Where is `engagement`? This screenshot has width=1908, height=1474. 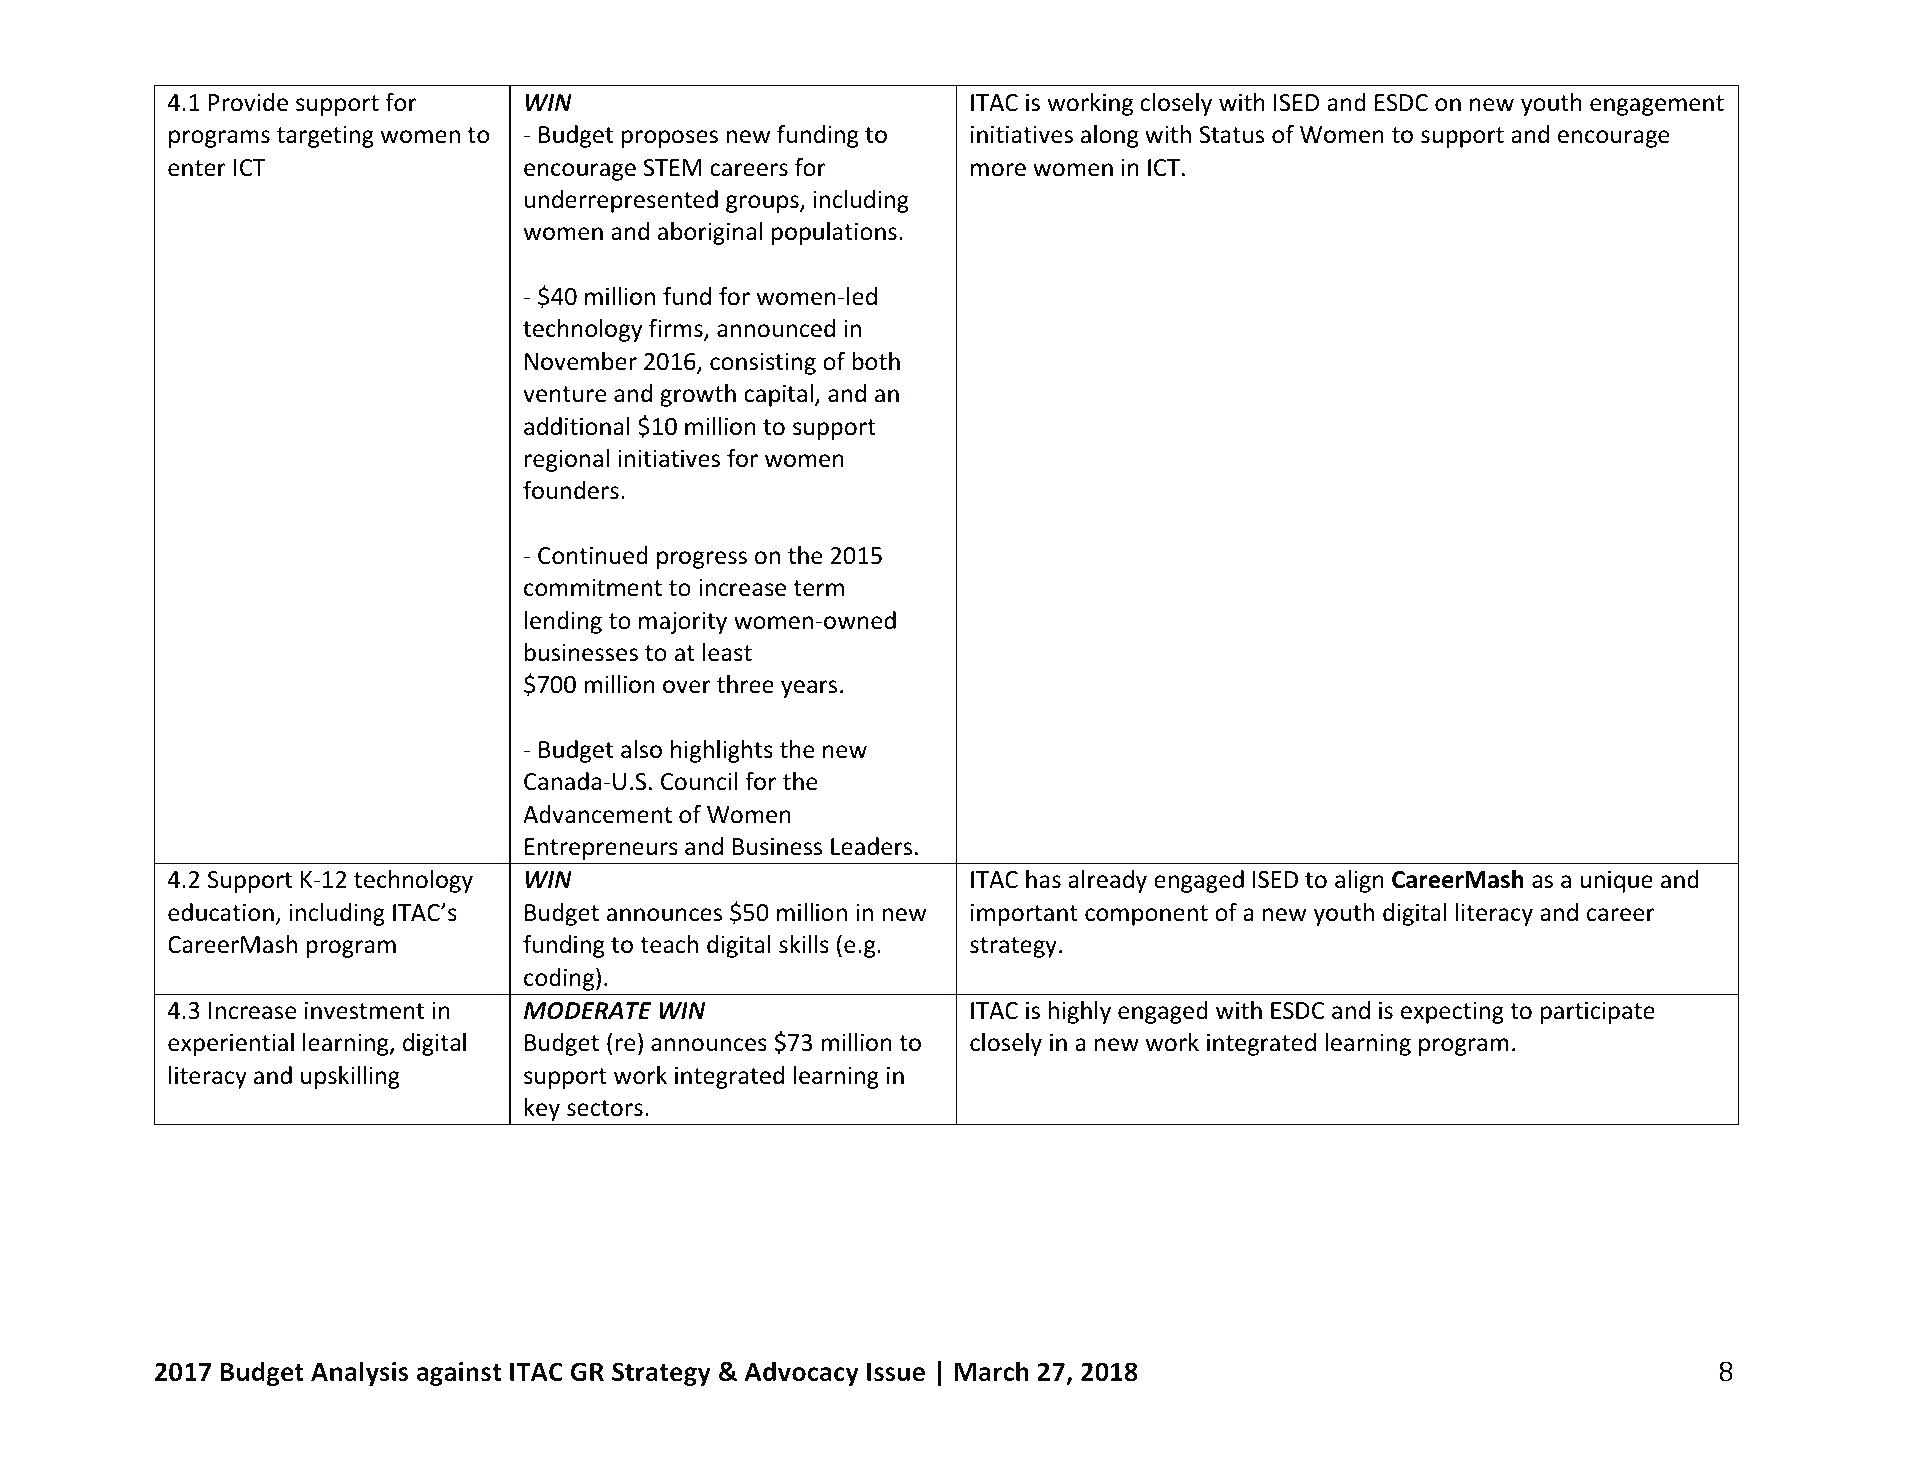 engagement is located at coordinates (1657, 105).
